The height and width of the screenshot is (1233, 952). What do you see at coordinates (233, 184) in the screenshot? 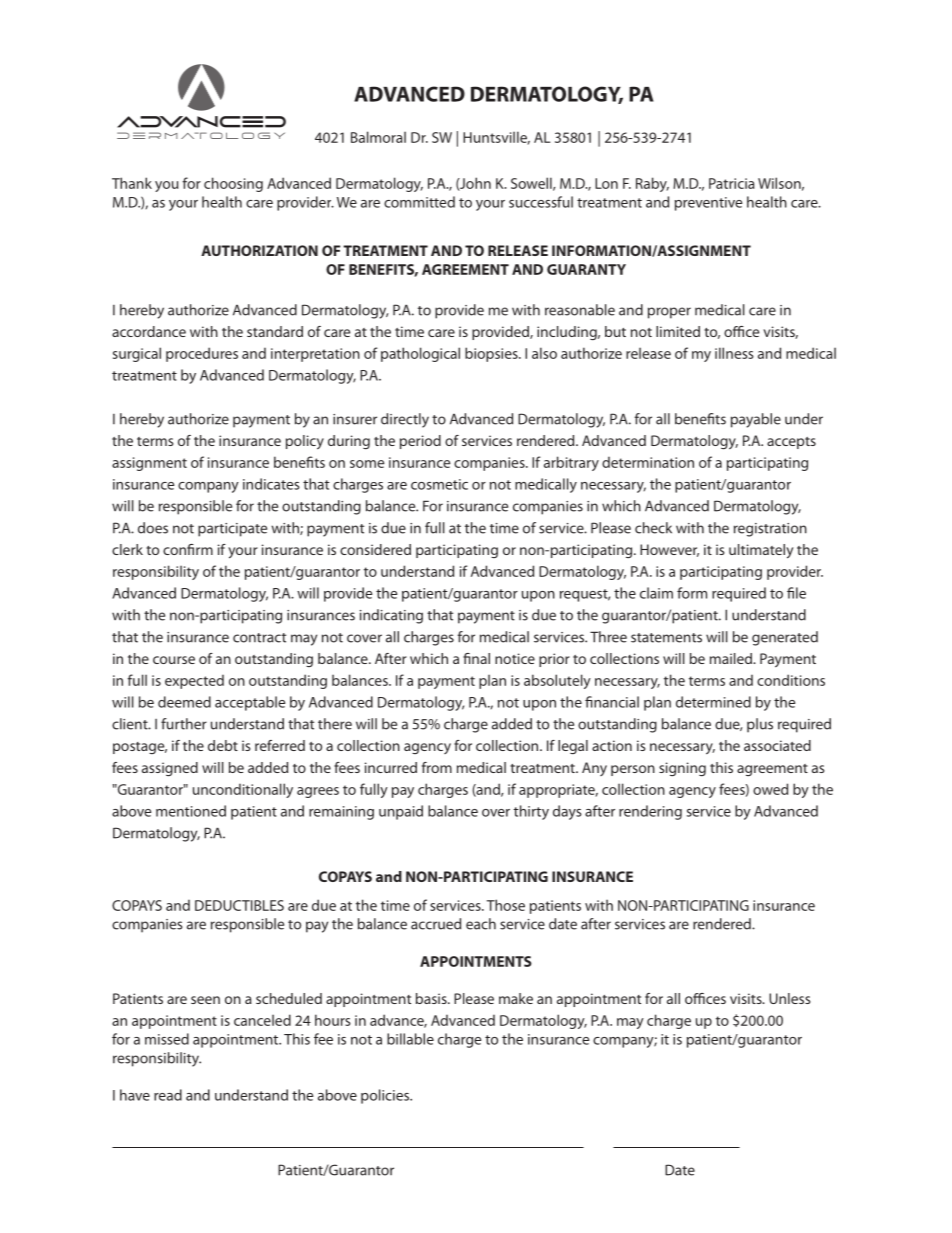
I see `choosing` at bounding box center [233, 184].
